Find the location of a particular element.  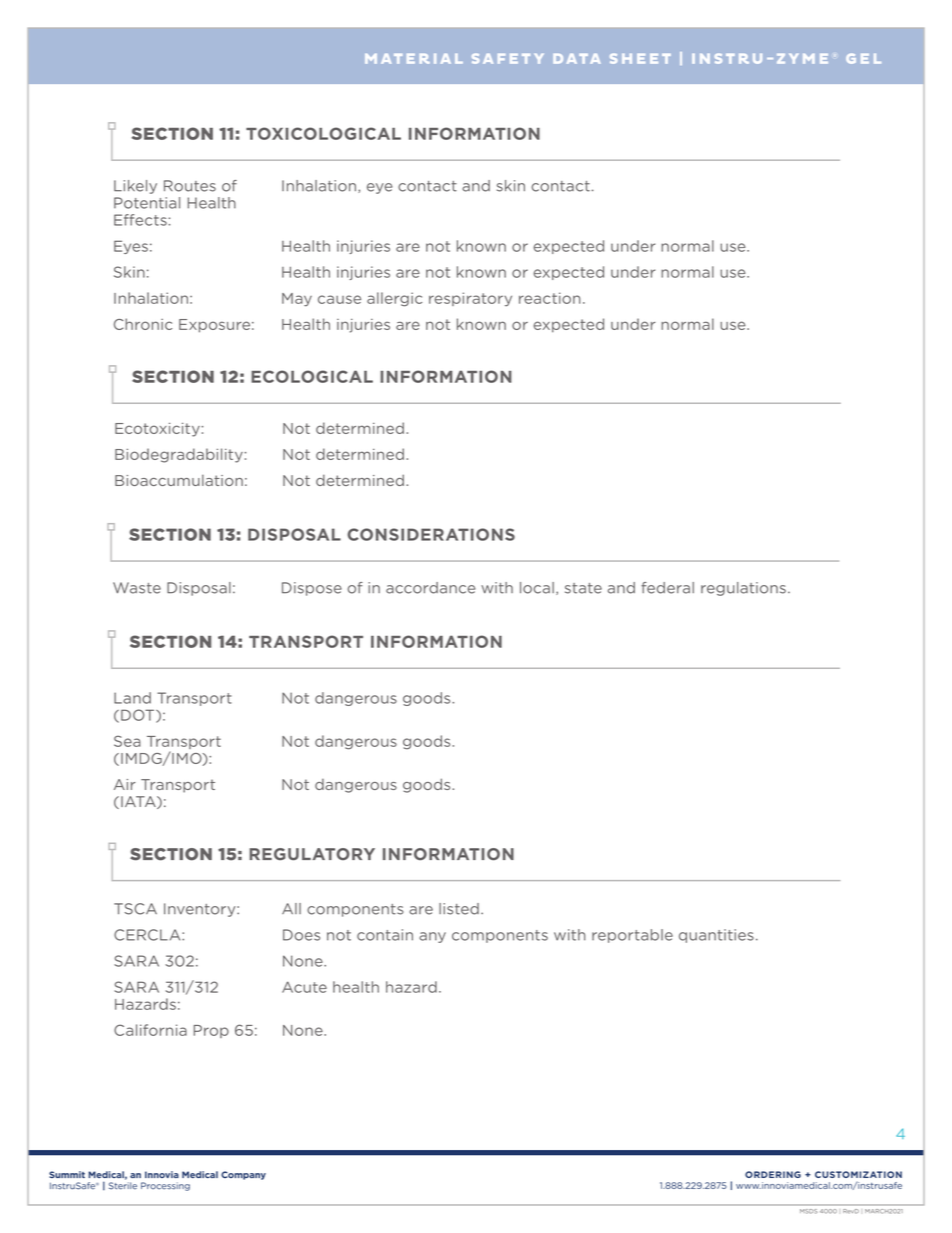

federal is located at coordinates (667, 588).
